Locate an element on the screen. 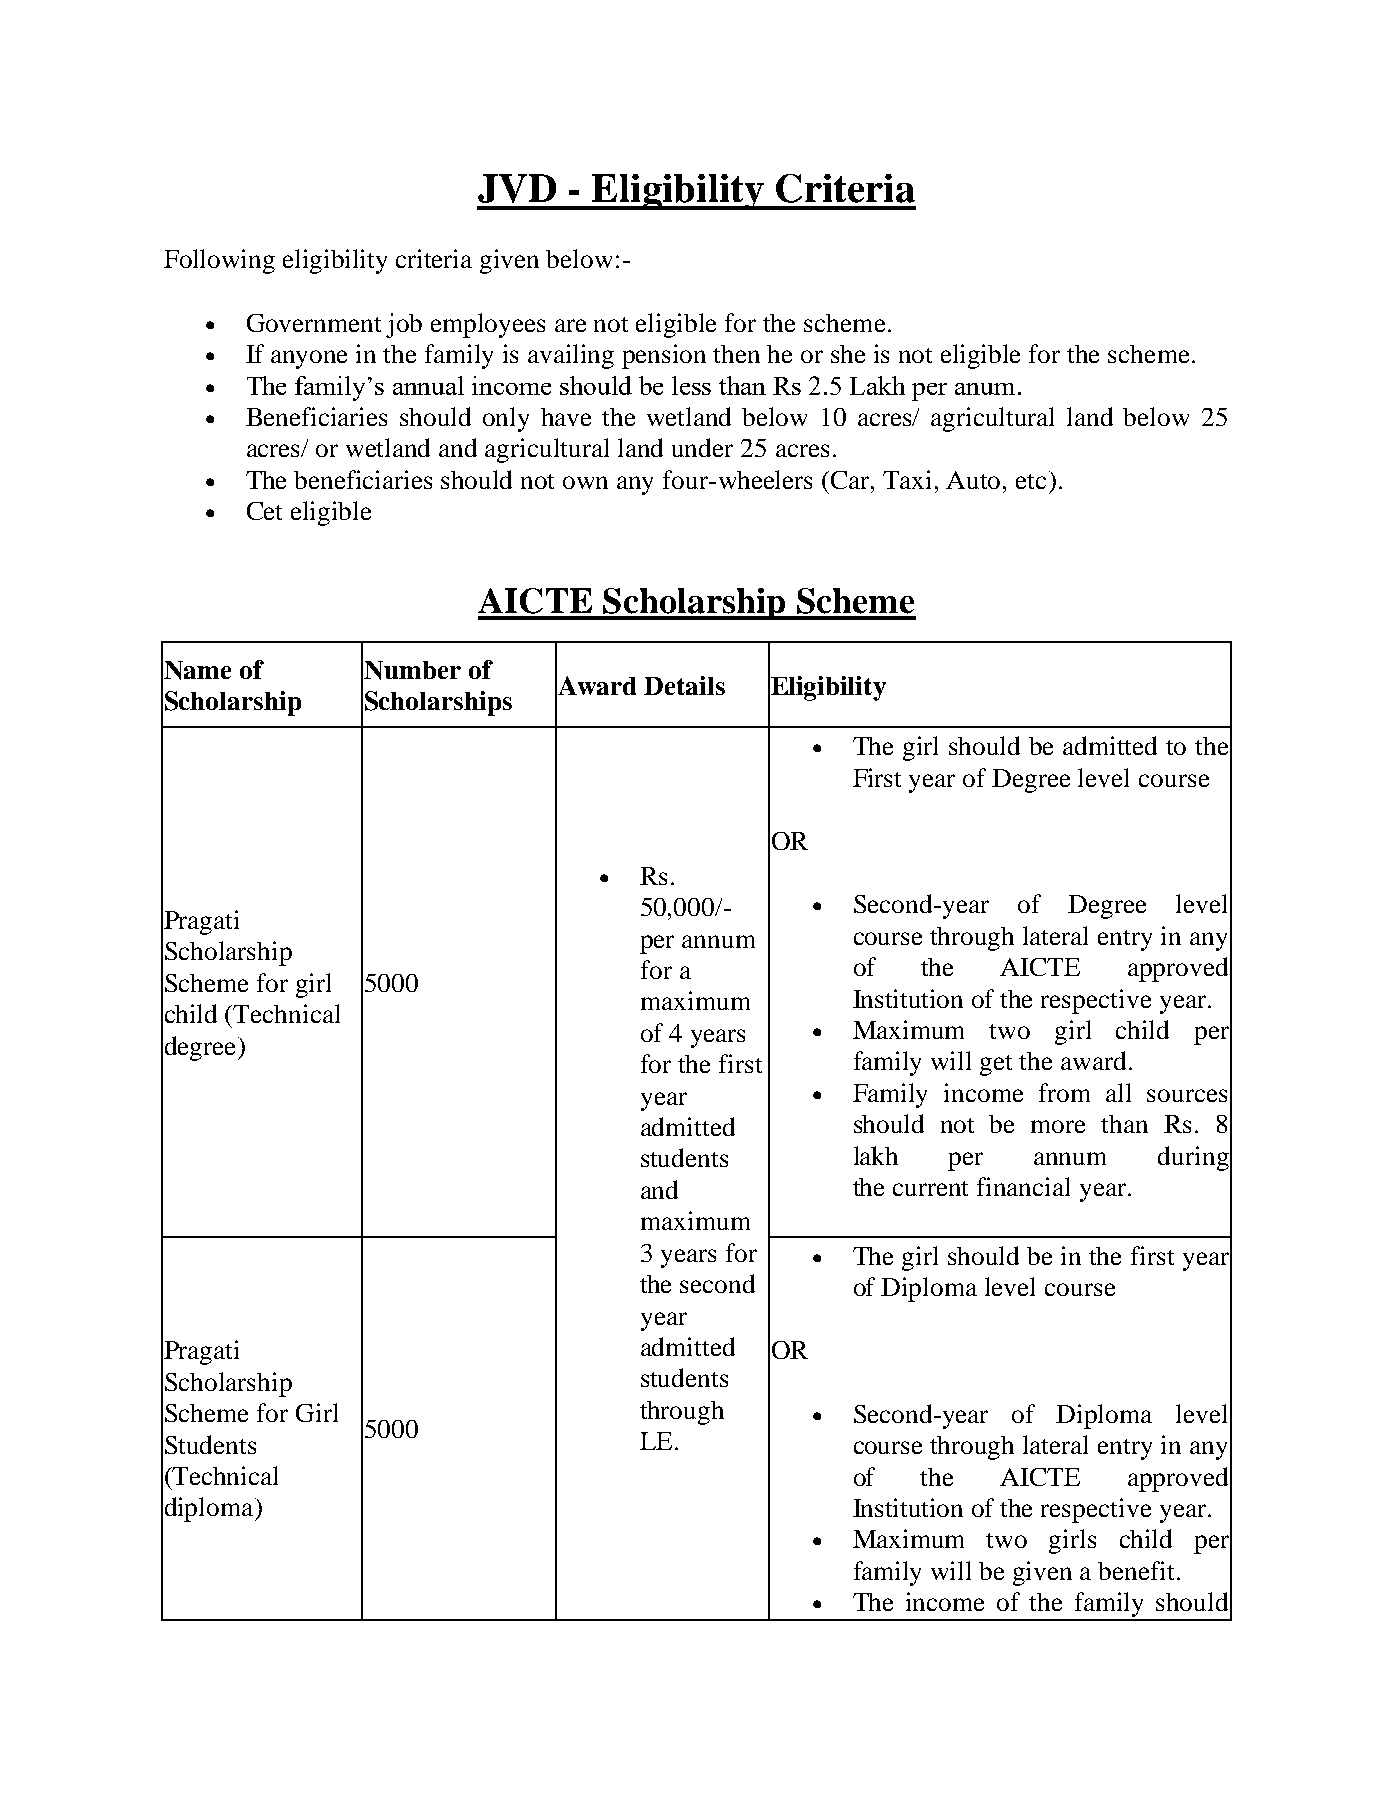 This screenshot has height=1803, width=1393. she is located at coordinates (848, 354).
